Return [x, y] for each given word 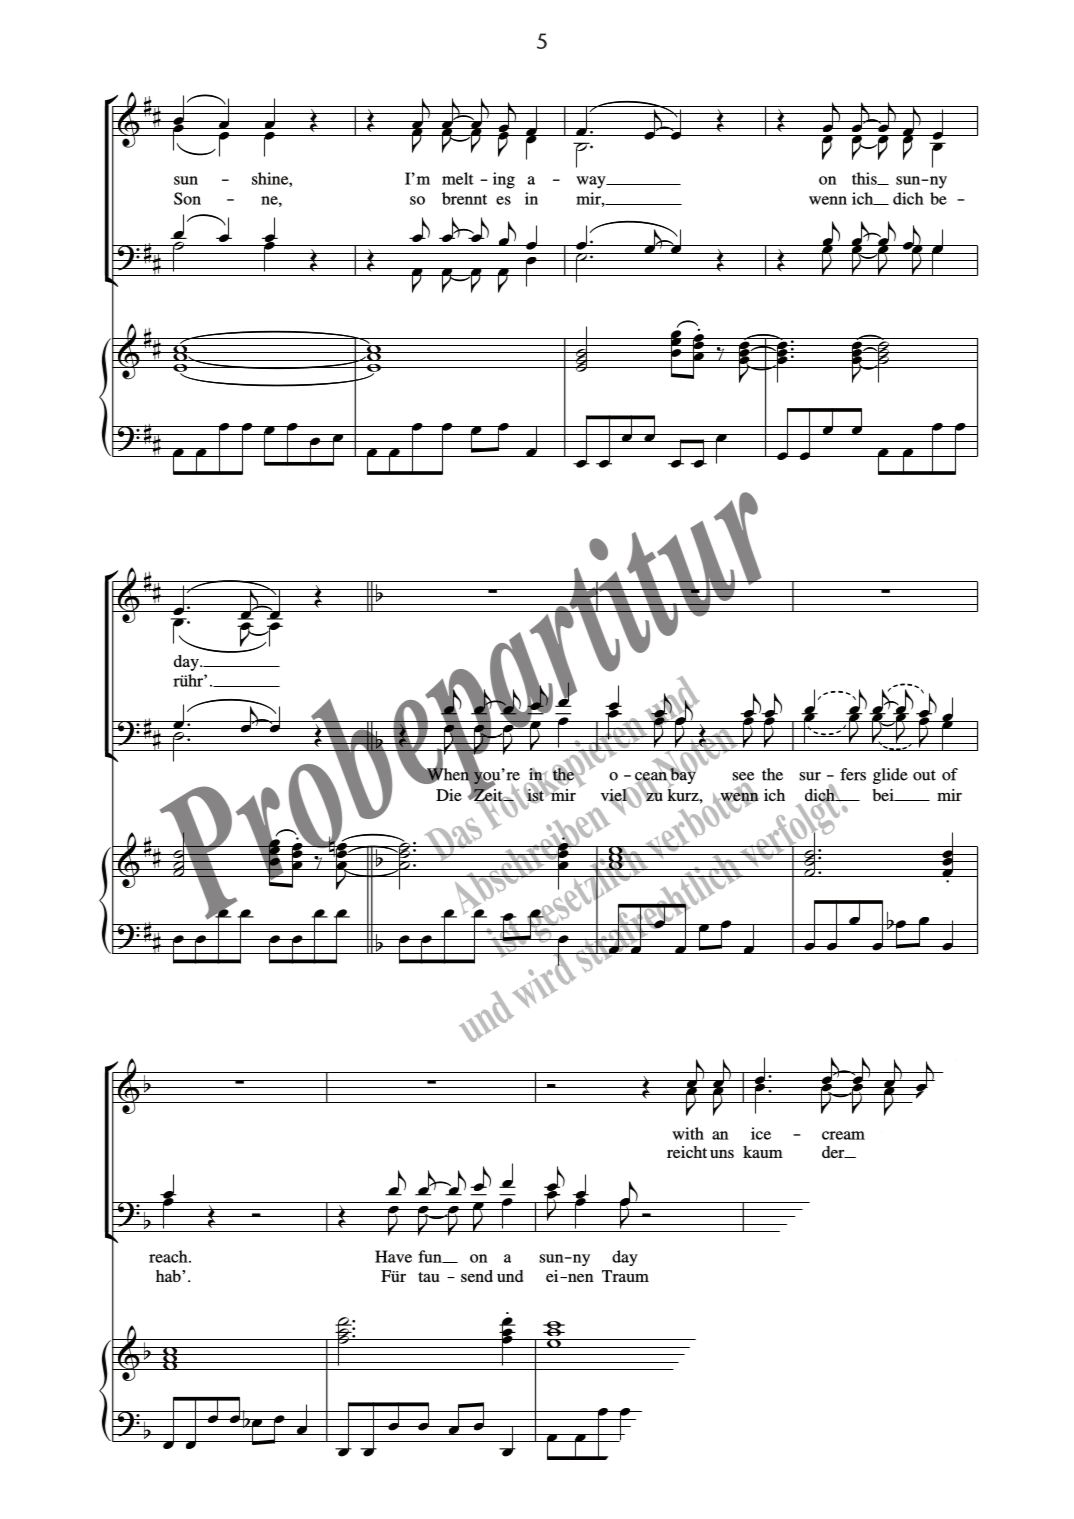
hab [169, 1276]
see [743, 776]
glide [890, 776]
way [592, 182]
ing [504, 180]
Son [187, 198]
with [688, 1133]
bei [884, 795]
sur [810, 776]
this [865, 178]
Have [393, 1256]
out [924, 775]
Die [449, 795]
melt [458, 178]
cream [843, 1135]
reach [169, 1256]
